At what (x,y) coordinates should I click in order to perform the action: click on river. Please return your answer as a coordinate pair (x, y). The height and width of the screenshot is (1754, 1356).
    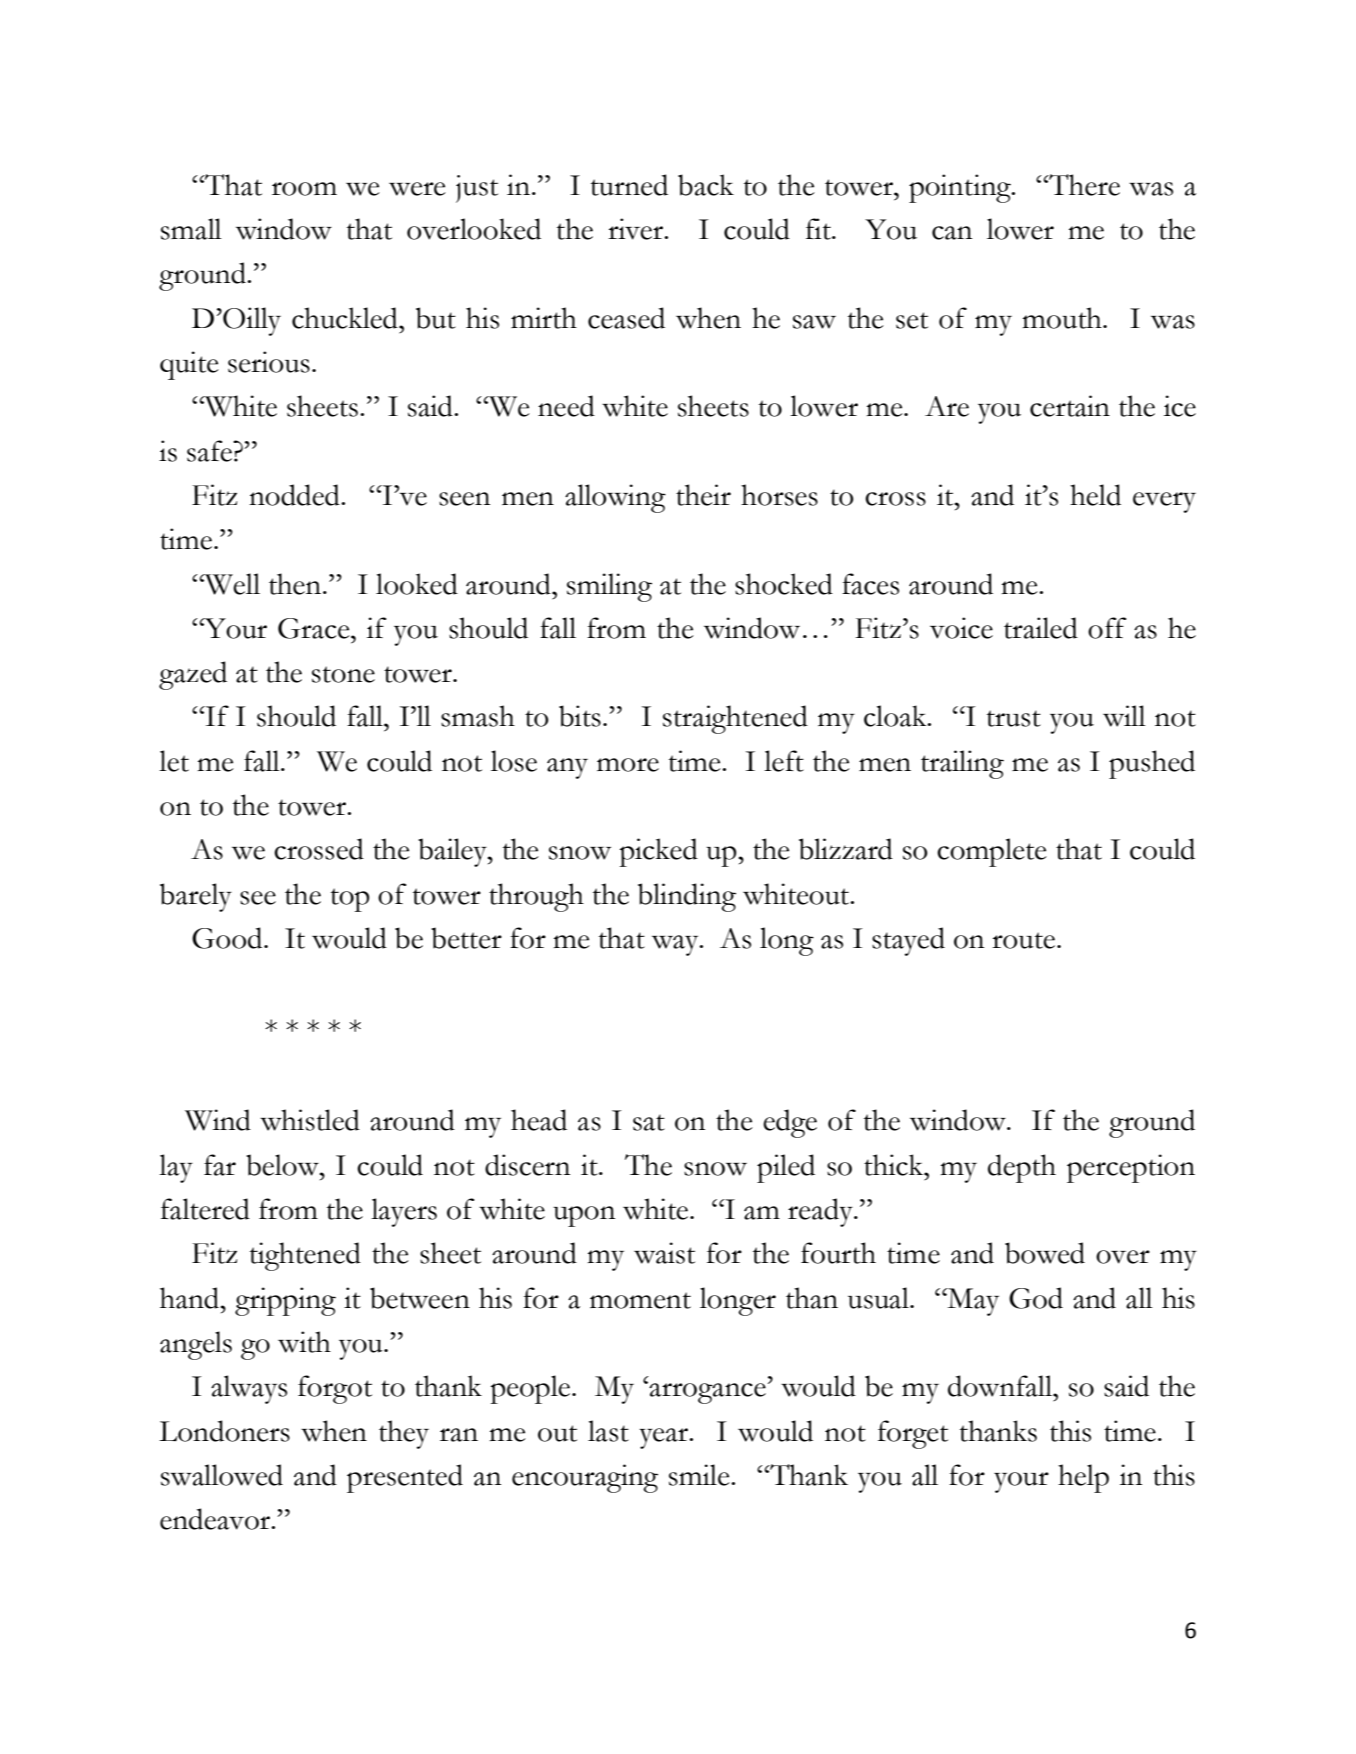
    Looking at the image, I should click on (637, 229).
